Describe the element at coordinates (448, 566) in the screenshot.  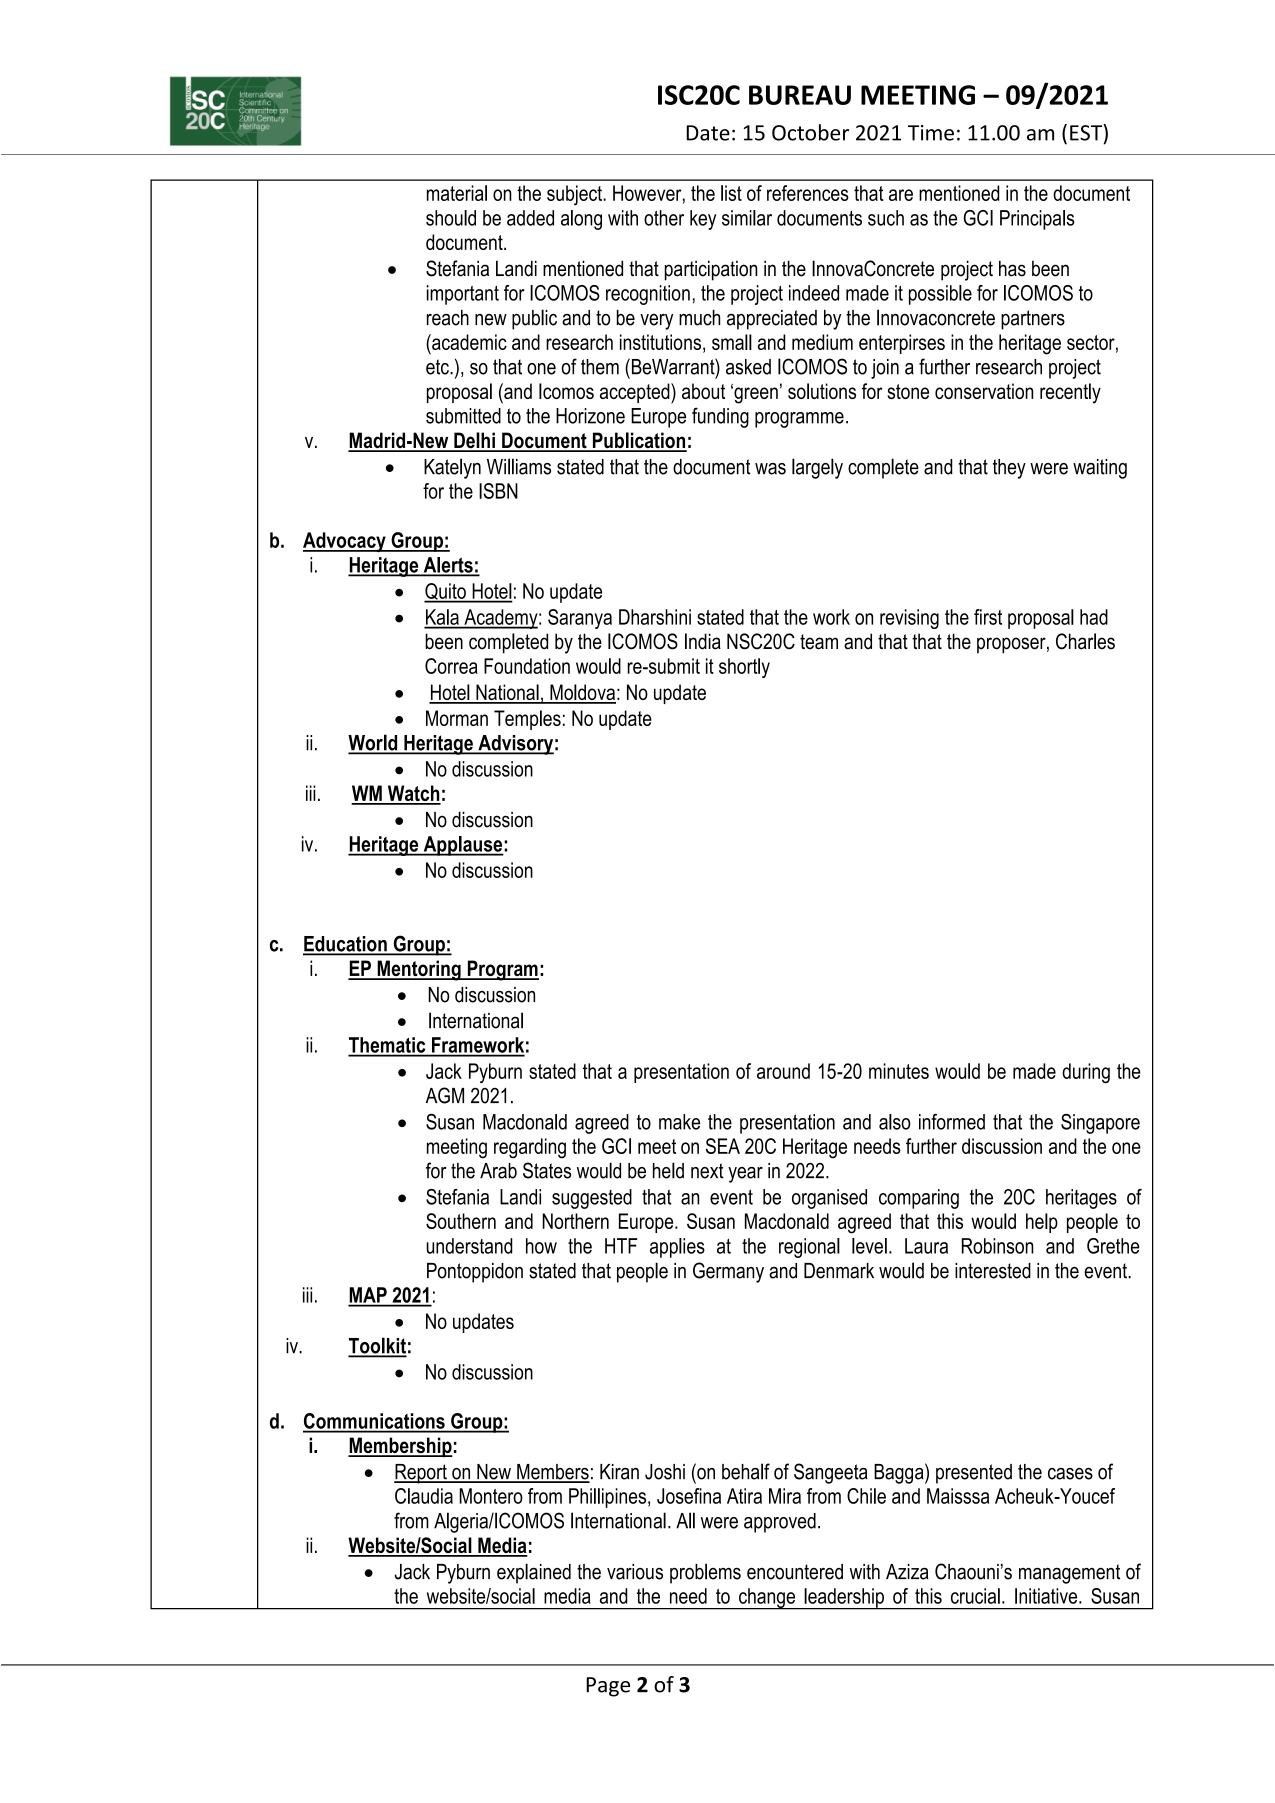
I see `Alerts` at that location.
